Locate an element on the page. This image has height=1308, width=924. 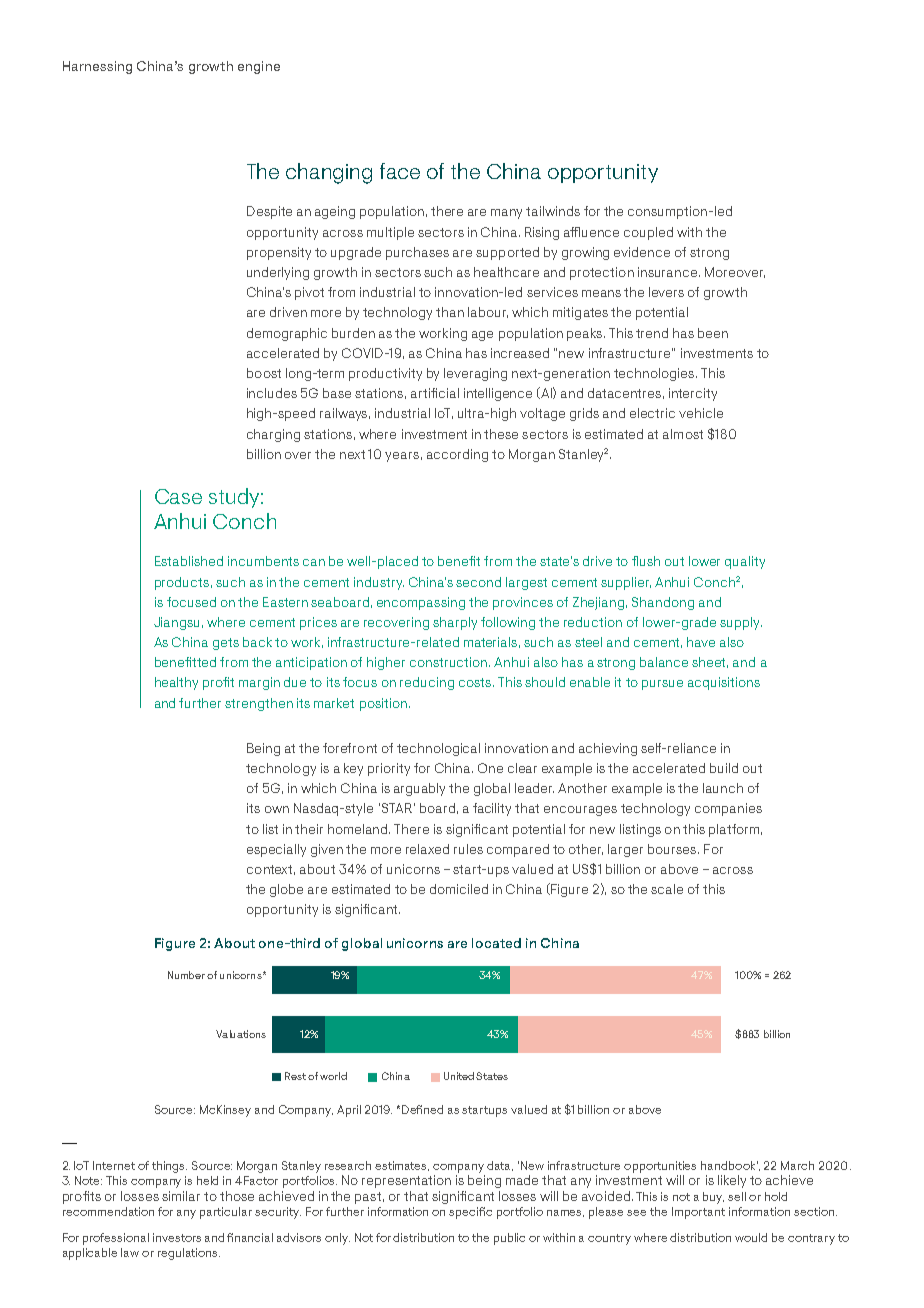
Case is located at coordinates (178, 496).
